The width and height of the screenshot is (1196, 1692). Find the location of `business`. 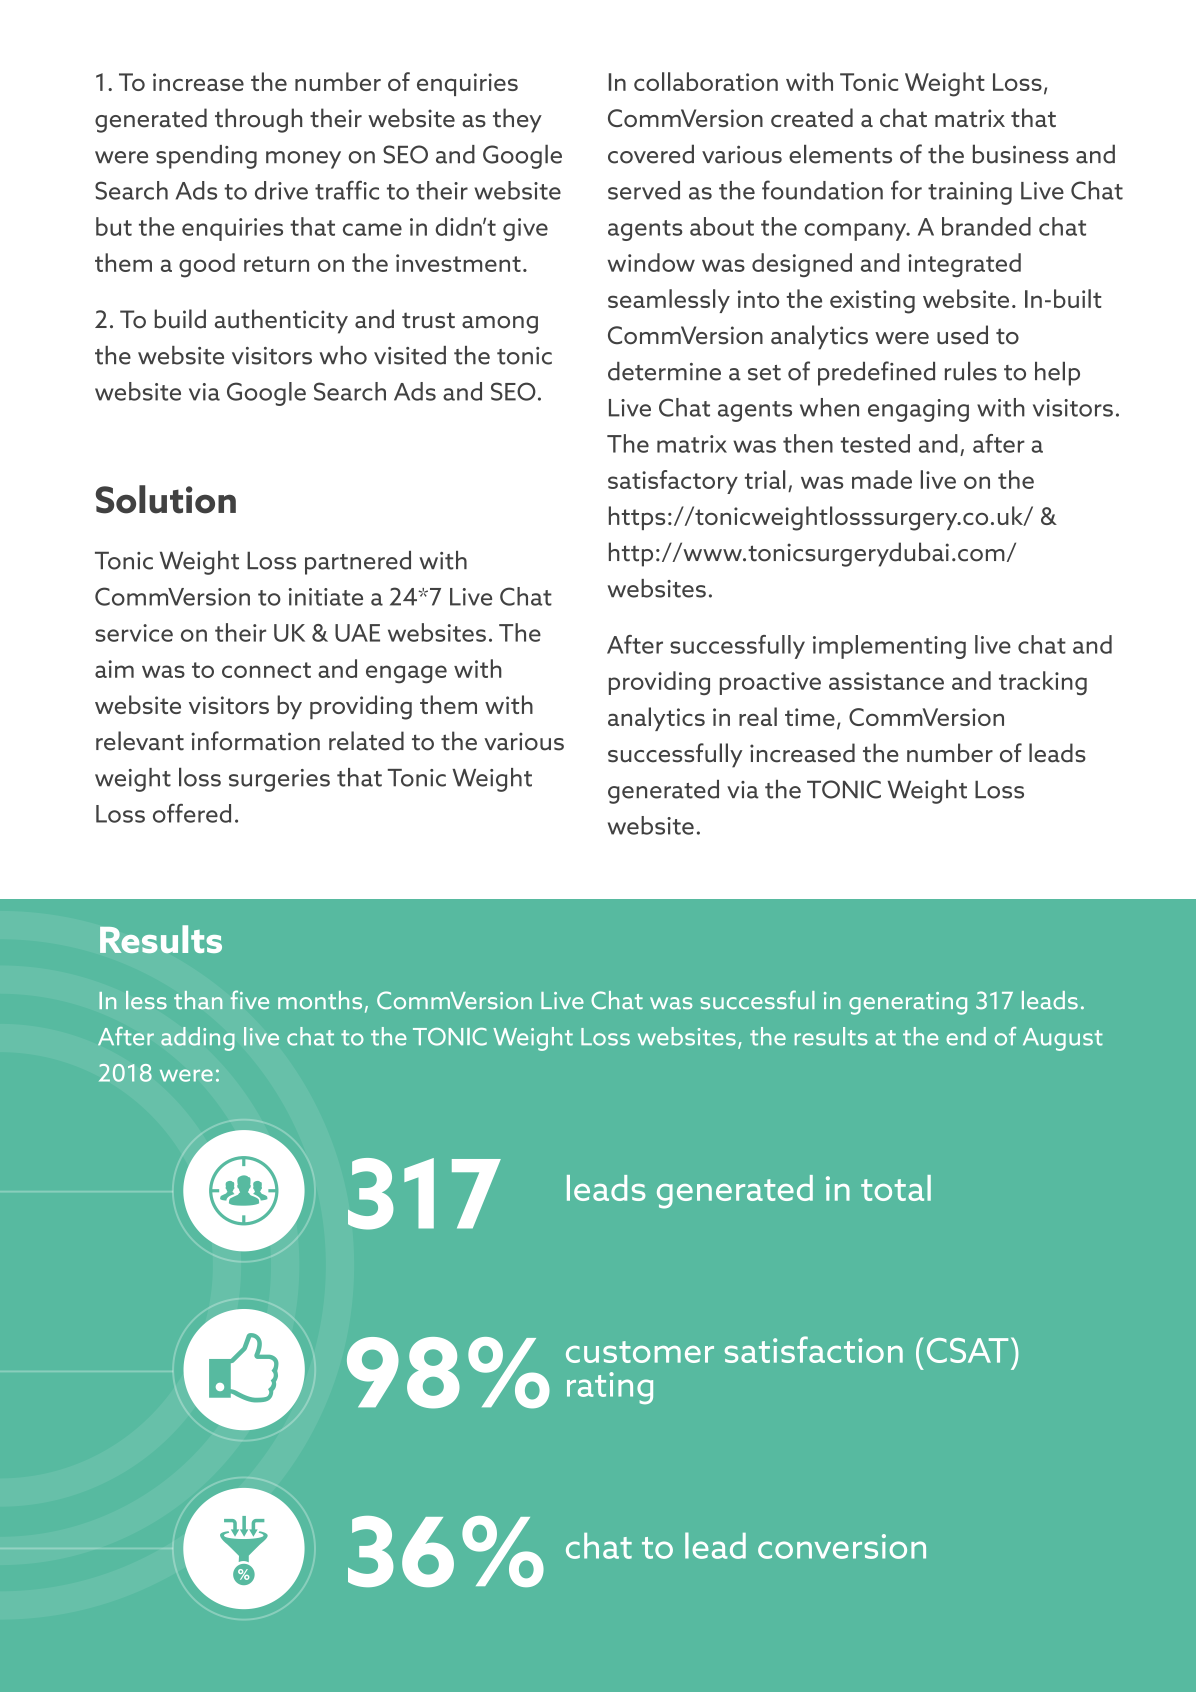

business is located at coordinates (1021, 154).
